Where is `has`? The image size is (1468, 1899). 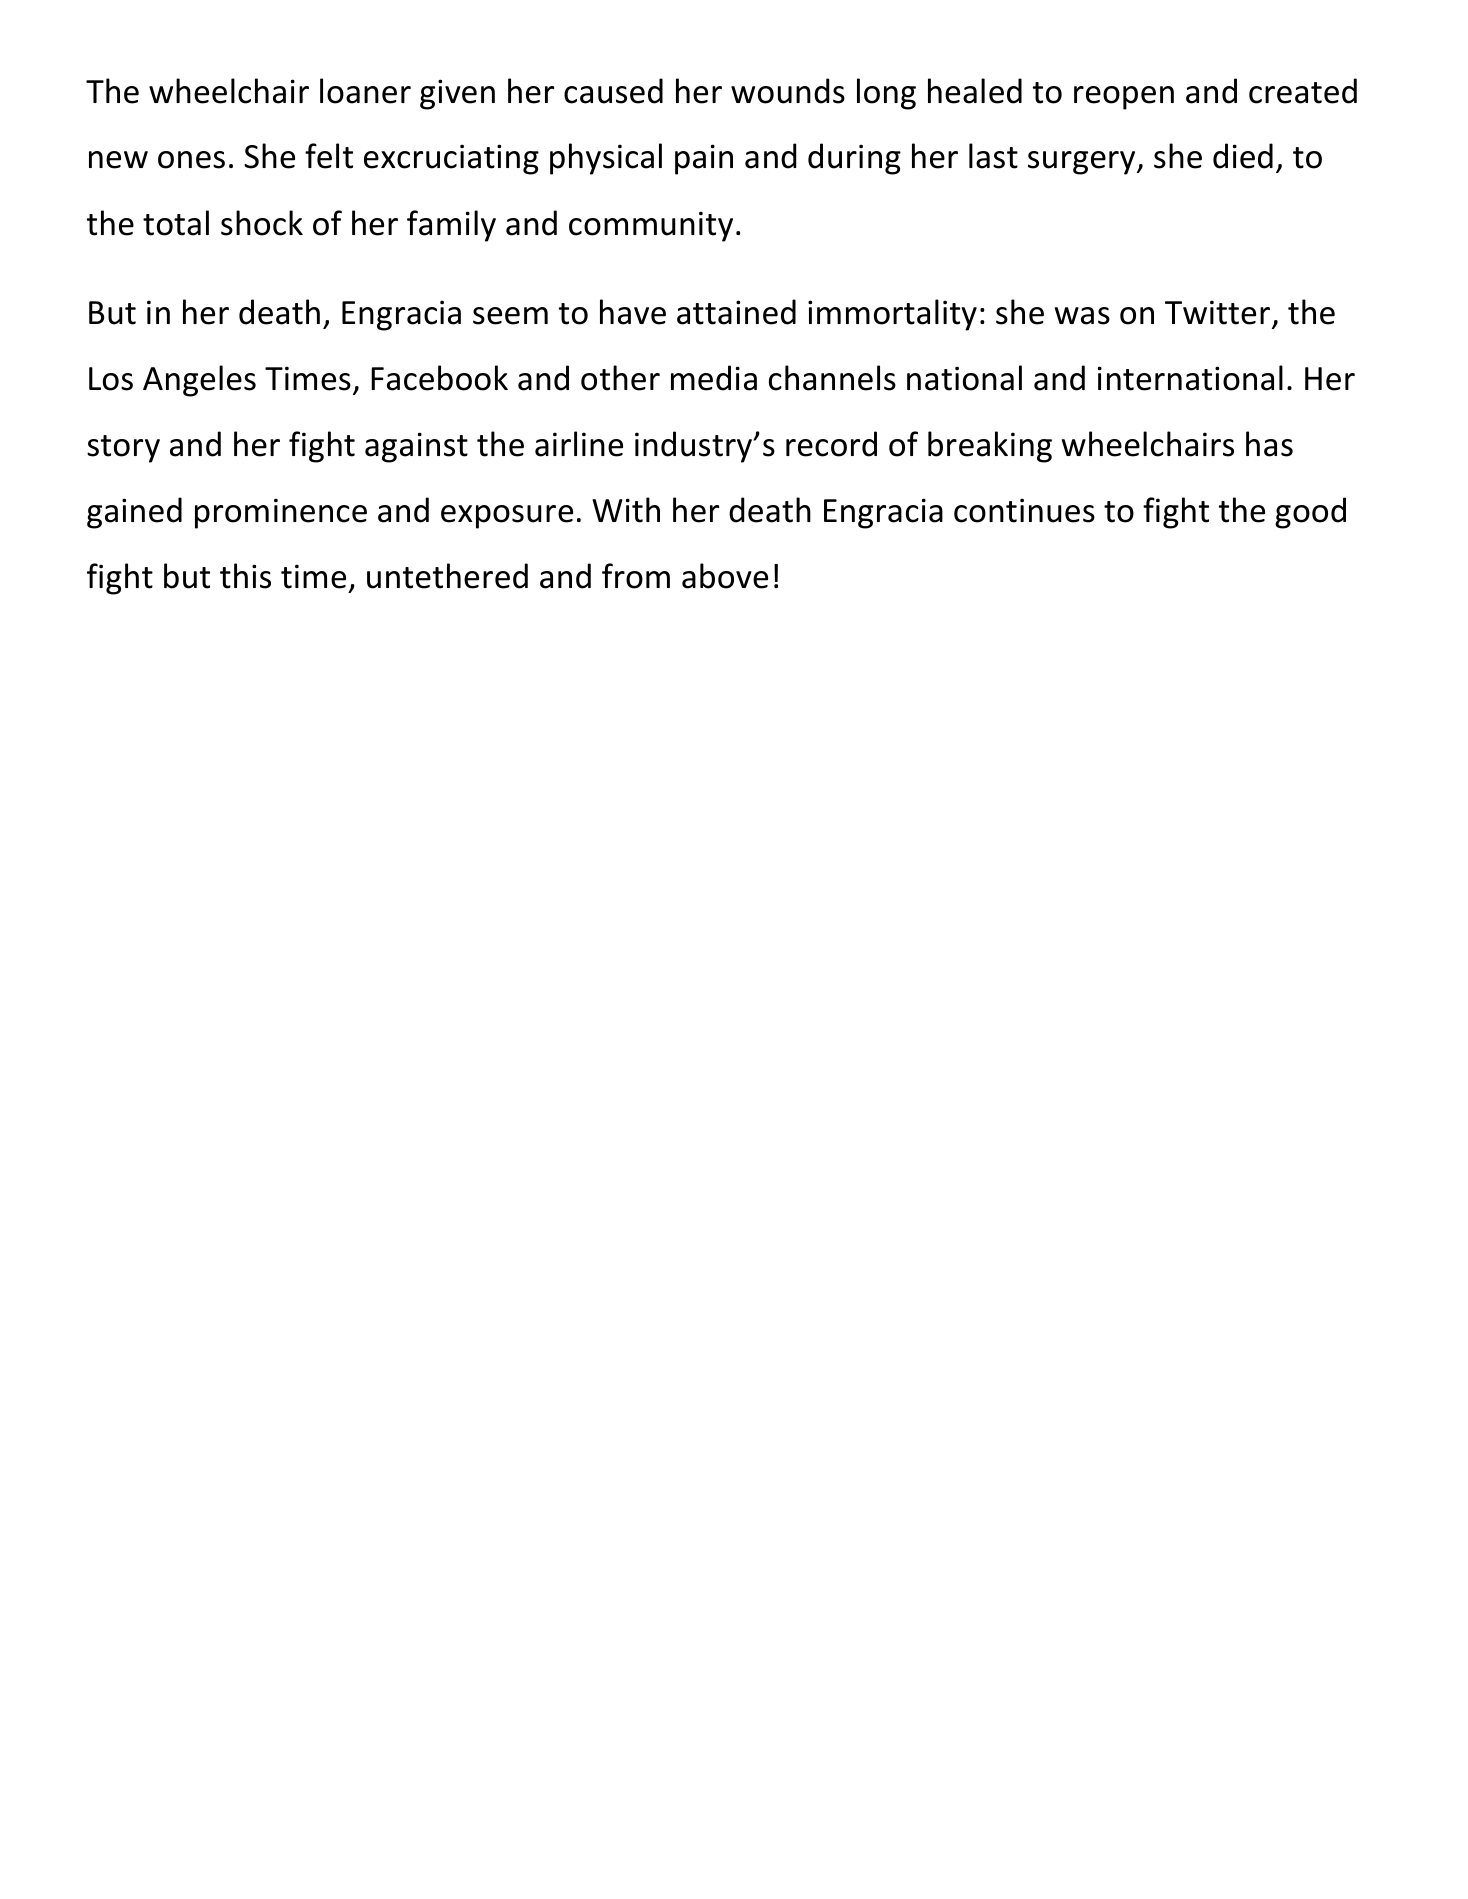
has is located at coordinates (1269, 444).
